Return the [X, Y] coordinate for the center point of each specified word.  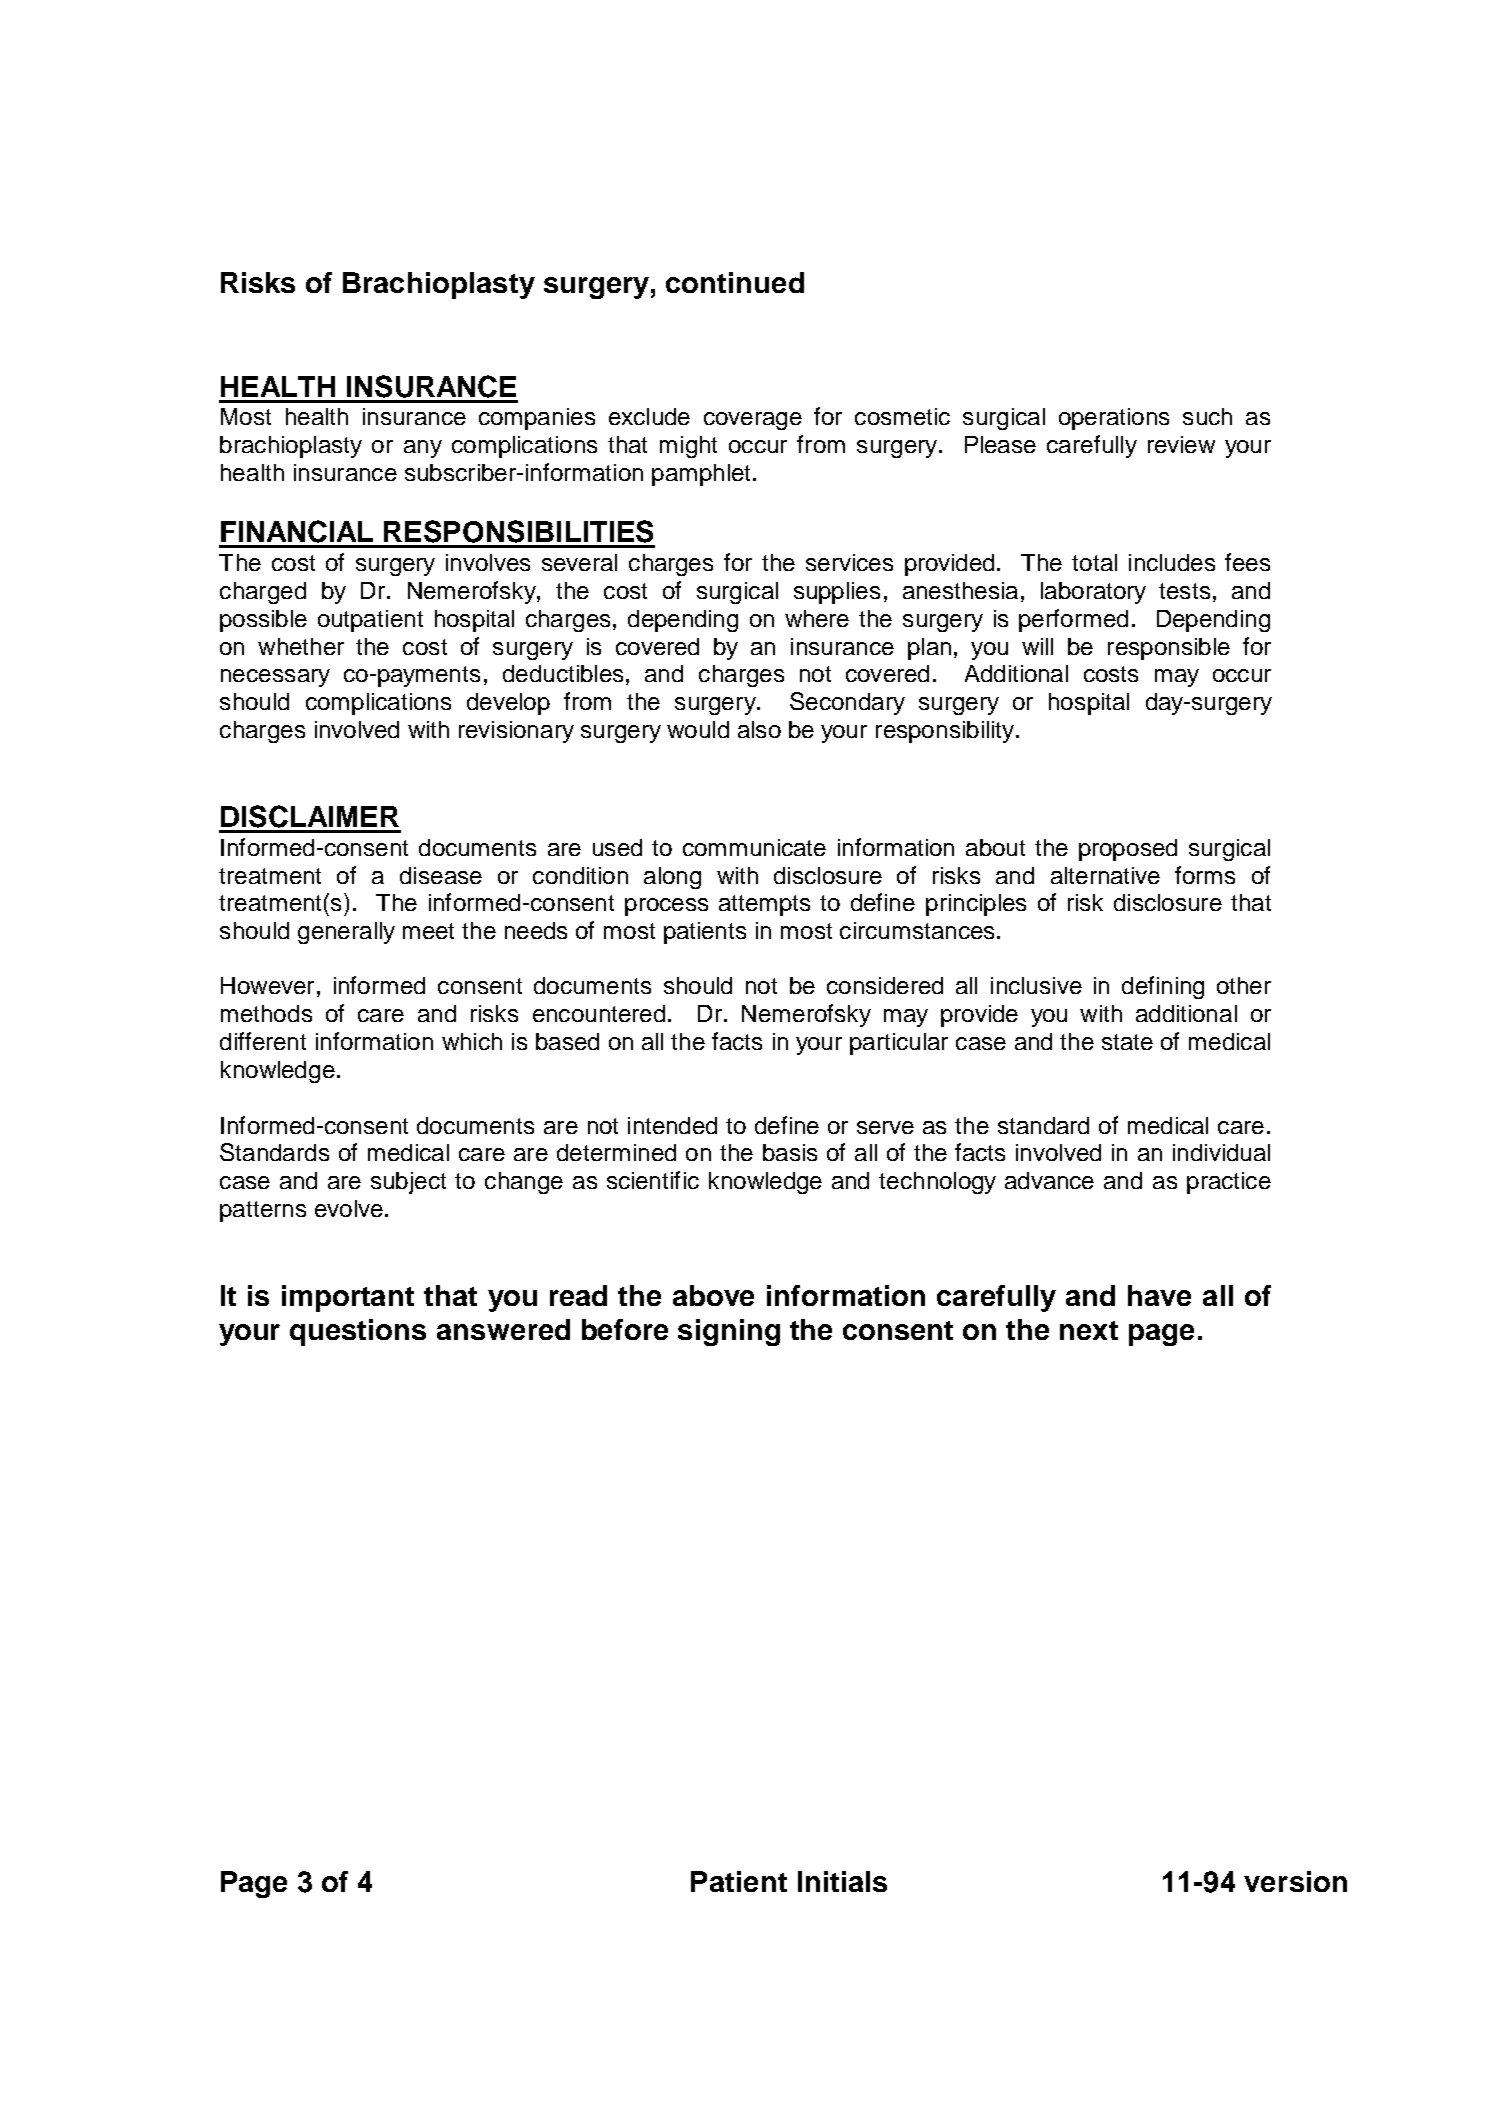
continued [735, 282]
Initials [842, 1881]
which [472, 1041]
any [423, 449]
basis [790, 1152]
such [1207, 416]
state [1127, 1042]
